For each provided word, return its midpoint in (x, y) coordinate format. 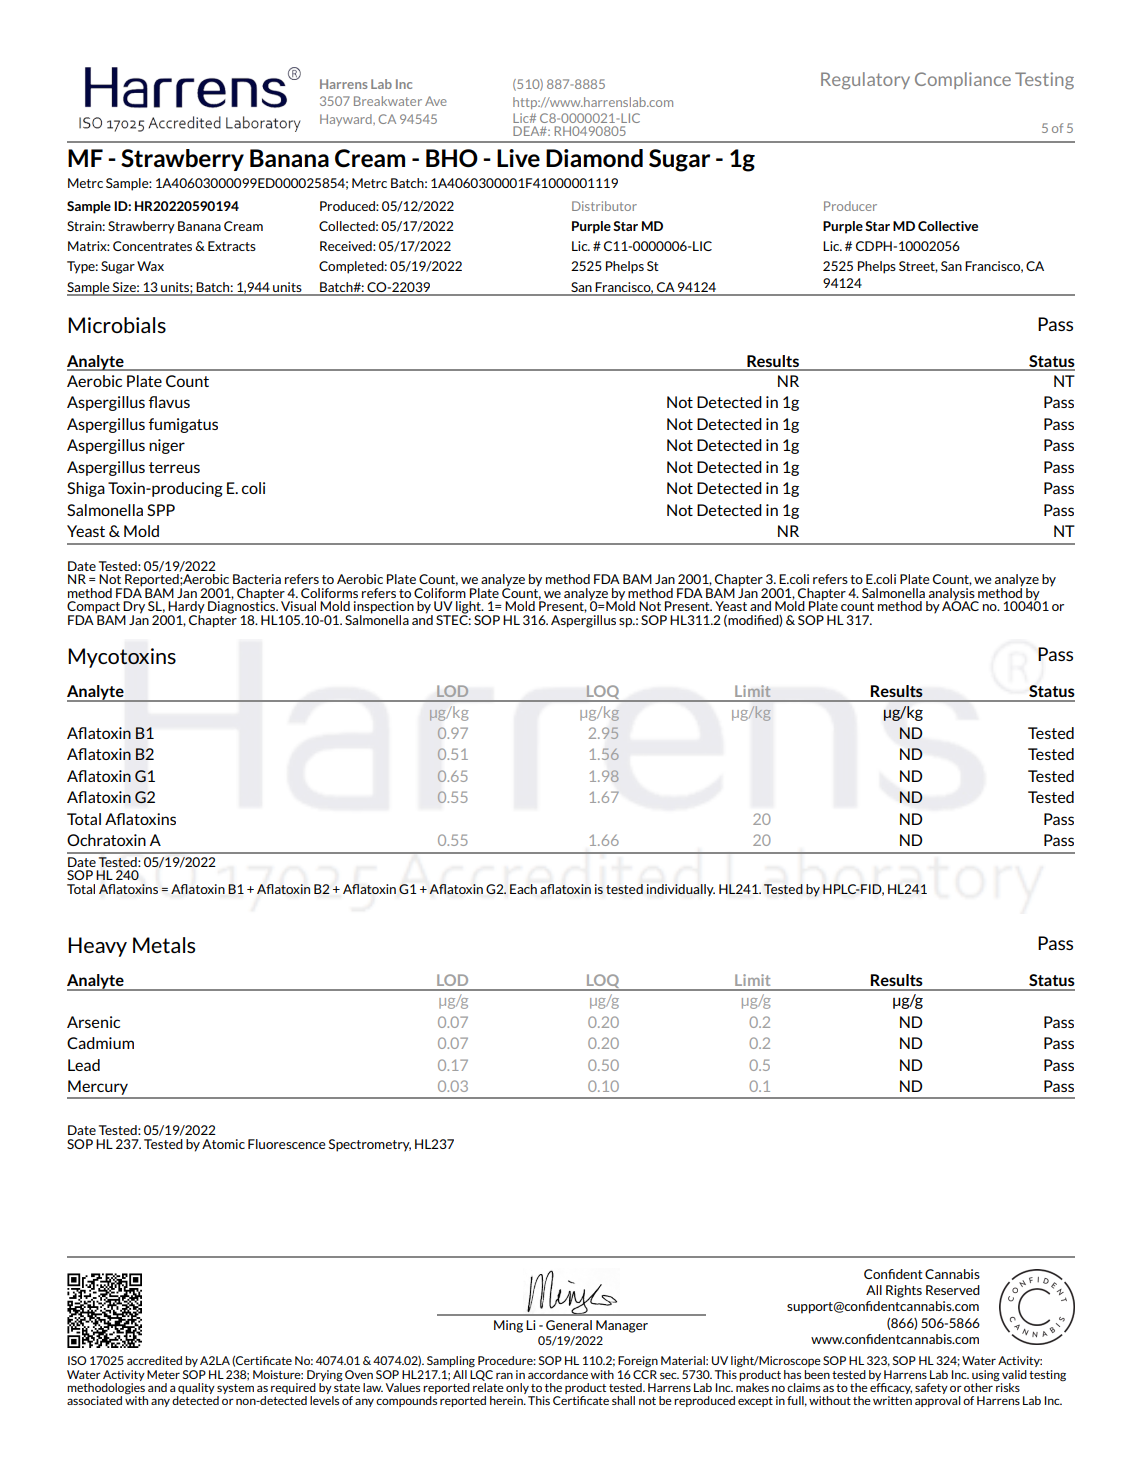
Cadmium (100, 1043)
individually (681, 890)
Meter (163, 1374)
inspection (384, 608)
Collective (948, 226)
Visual (298, 606)
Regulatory (865, 81)
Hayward (347, 120)
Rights (904, 1291)
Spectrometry (370, 1145)
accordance (558, 1374)
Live (518, 158)
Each (523, 889)
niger (167, 446)
